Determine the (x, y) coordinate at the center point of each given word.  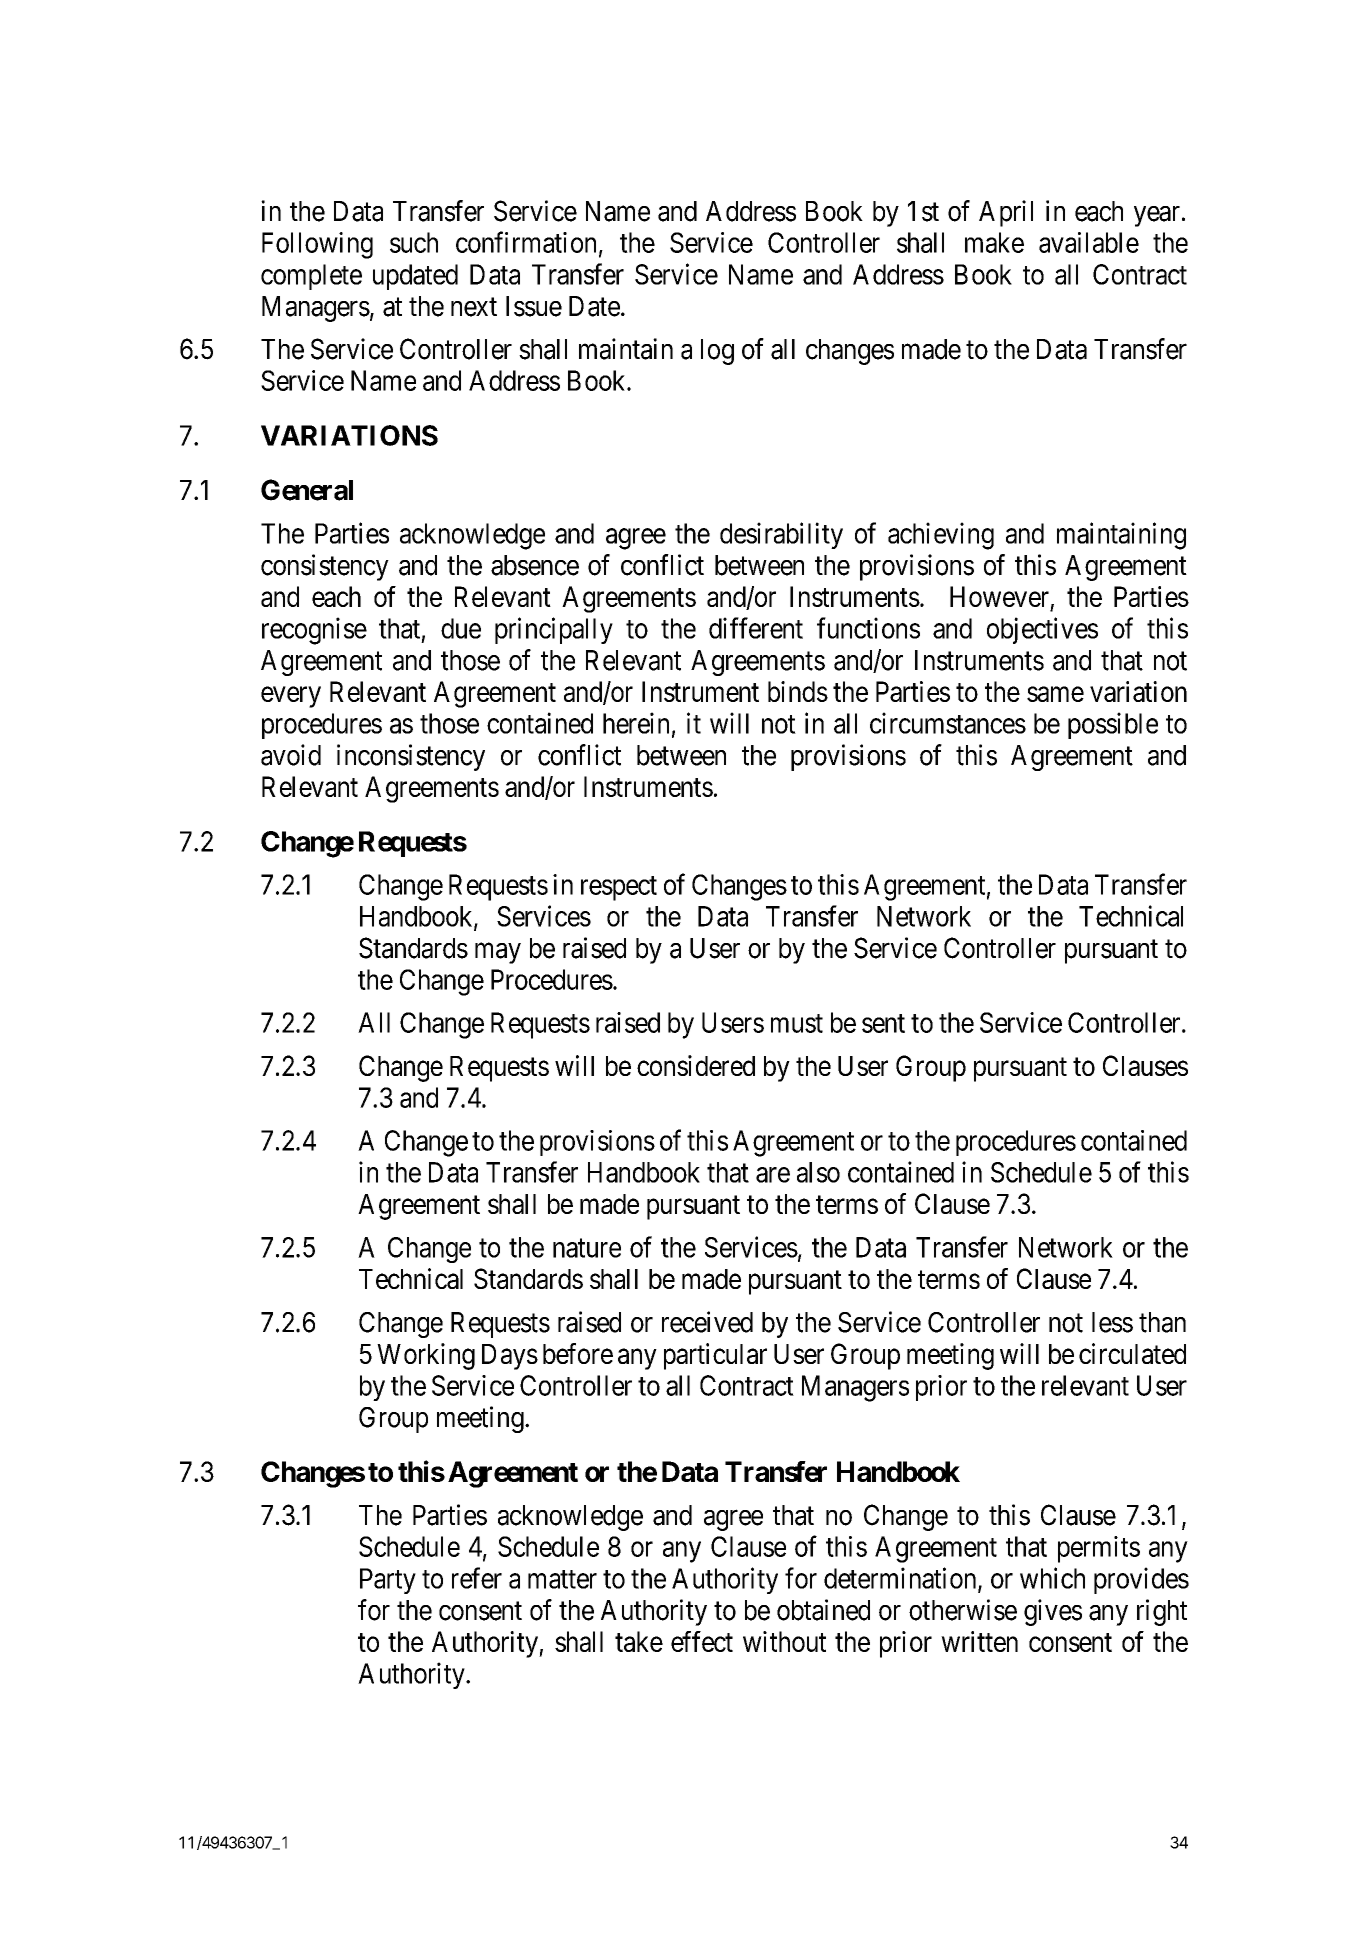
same (1055, 694)
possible (1113, 725)
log (717, 352)
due (461, 628)
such (414, 242)
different (756, 628)
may (498, 953)
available (1089, 242)
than (1162, 1322)
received (707, 1322)
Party (388, 1581)
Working (426, 1356)
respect (619, 888)
